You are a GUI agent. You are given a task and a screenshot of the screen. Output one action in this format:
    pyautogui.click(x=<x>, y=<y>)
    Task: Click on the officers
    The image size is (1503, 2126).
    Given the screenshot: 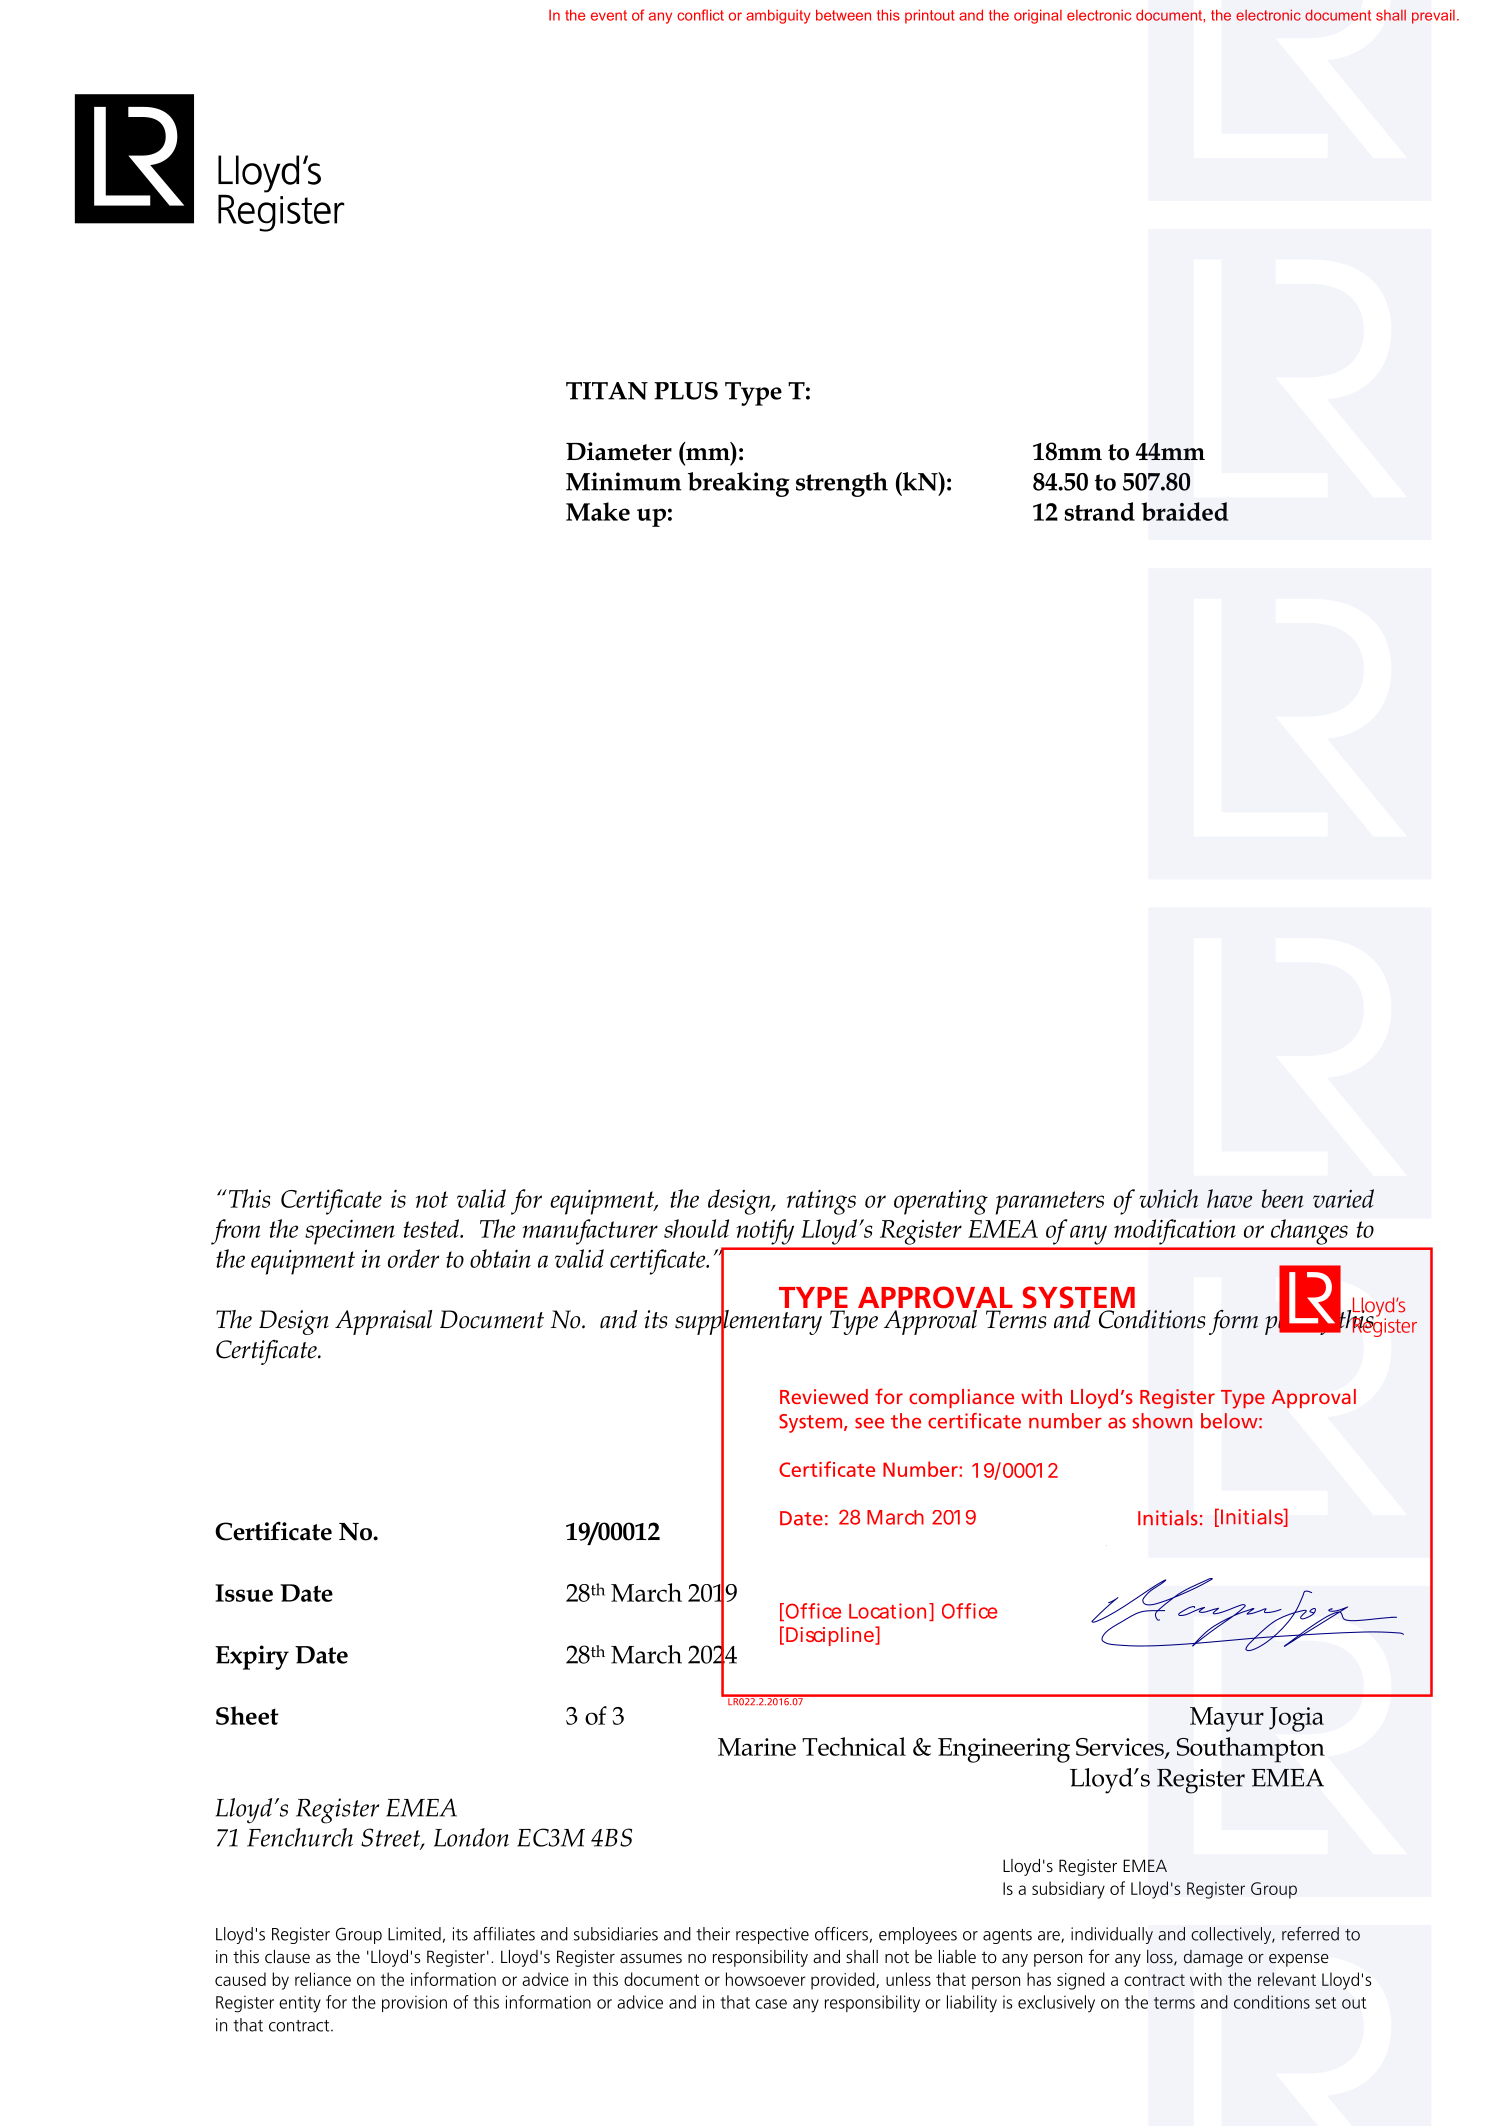 What is the action you would take?
    pyautogui.click(x=841, y=1934)
